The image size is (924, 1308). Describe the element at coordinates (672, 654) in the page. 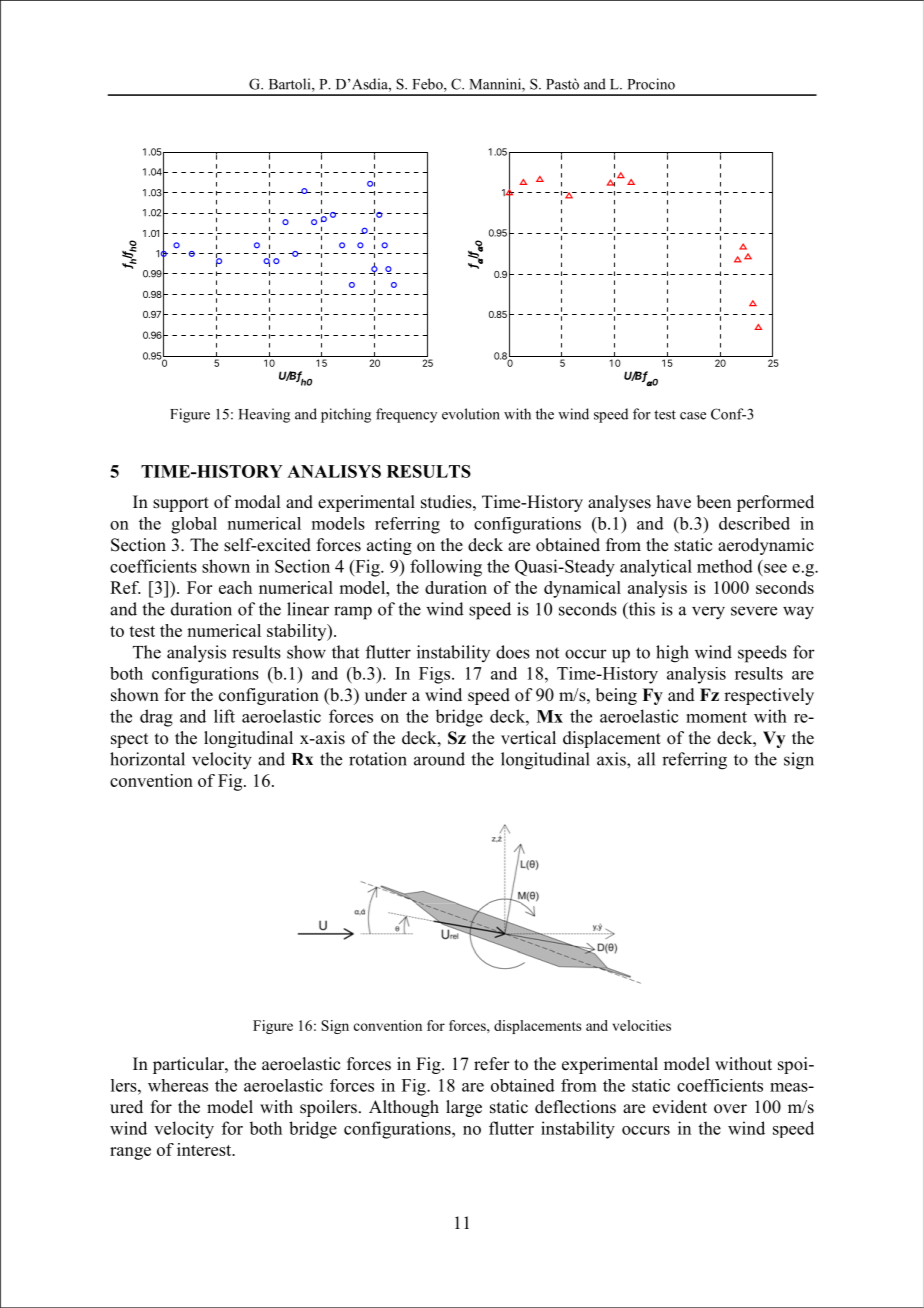

I see `high` at that location.
